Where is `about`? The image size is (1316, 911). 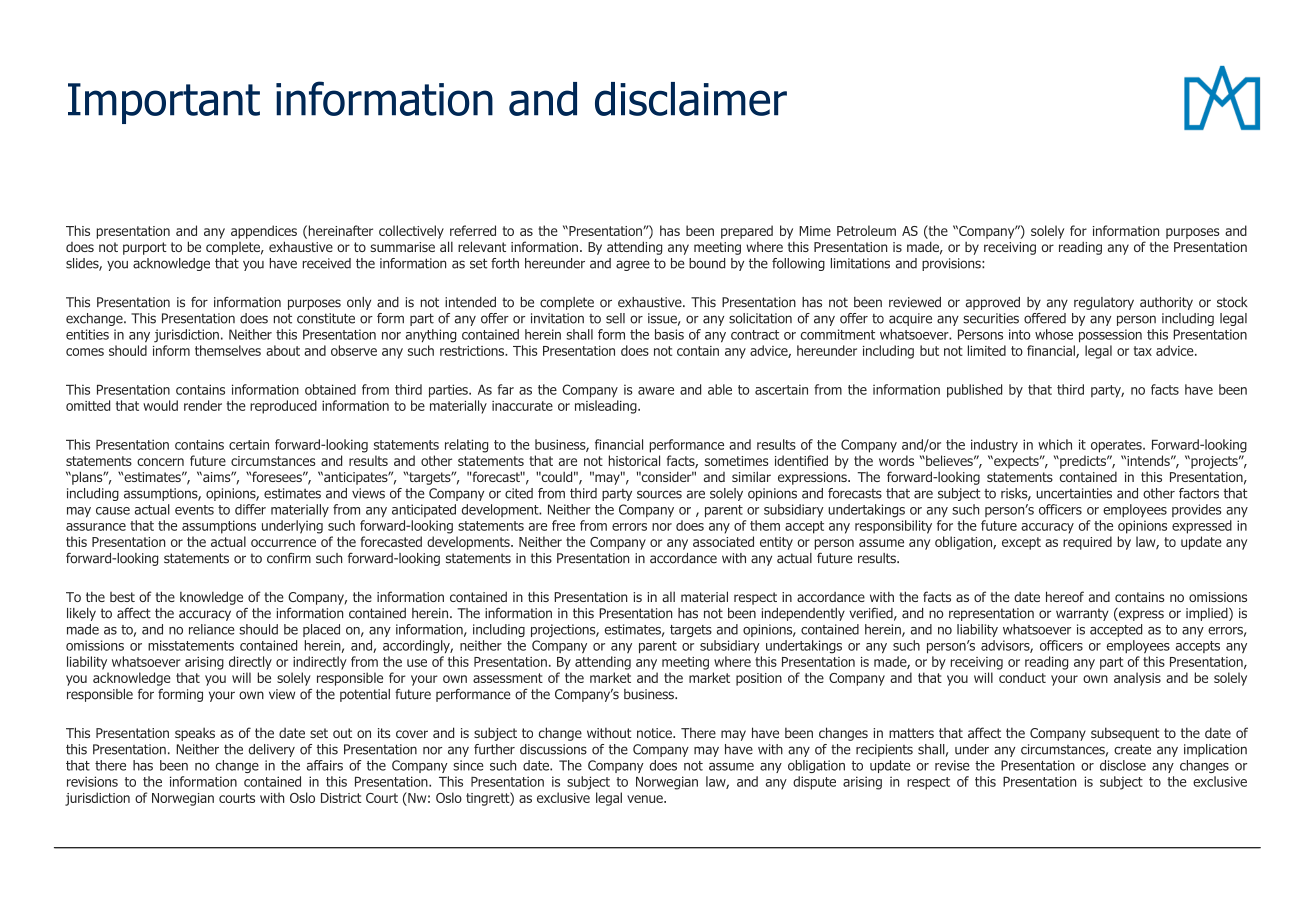
about is located at coordinates (283, 350).
